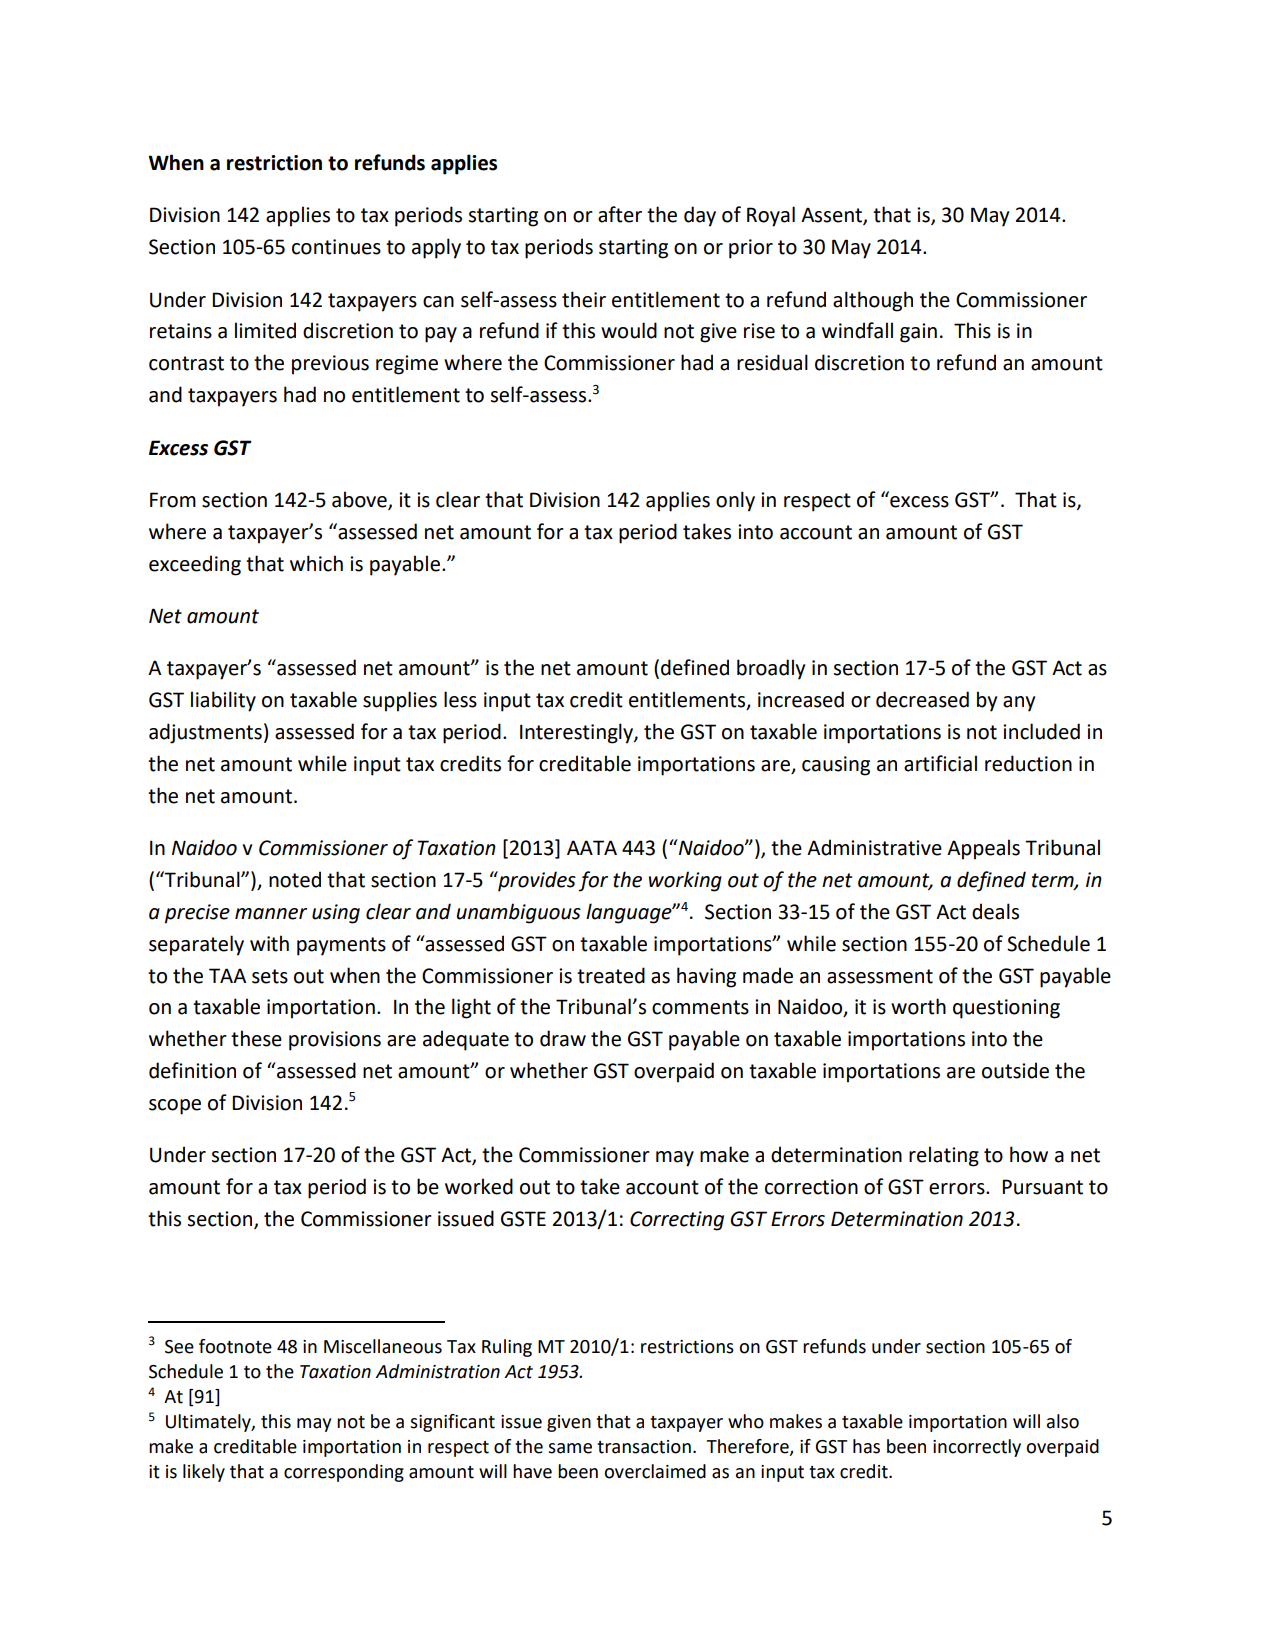 The height and width of the screenshot is (1632, 1261). I want to click on liability, so click(223, 701).
